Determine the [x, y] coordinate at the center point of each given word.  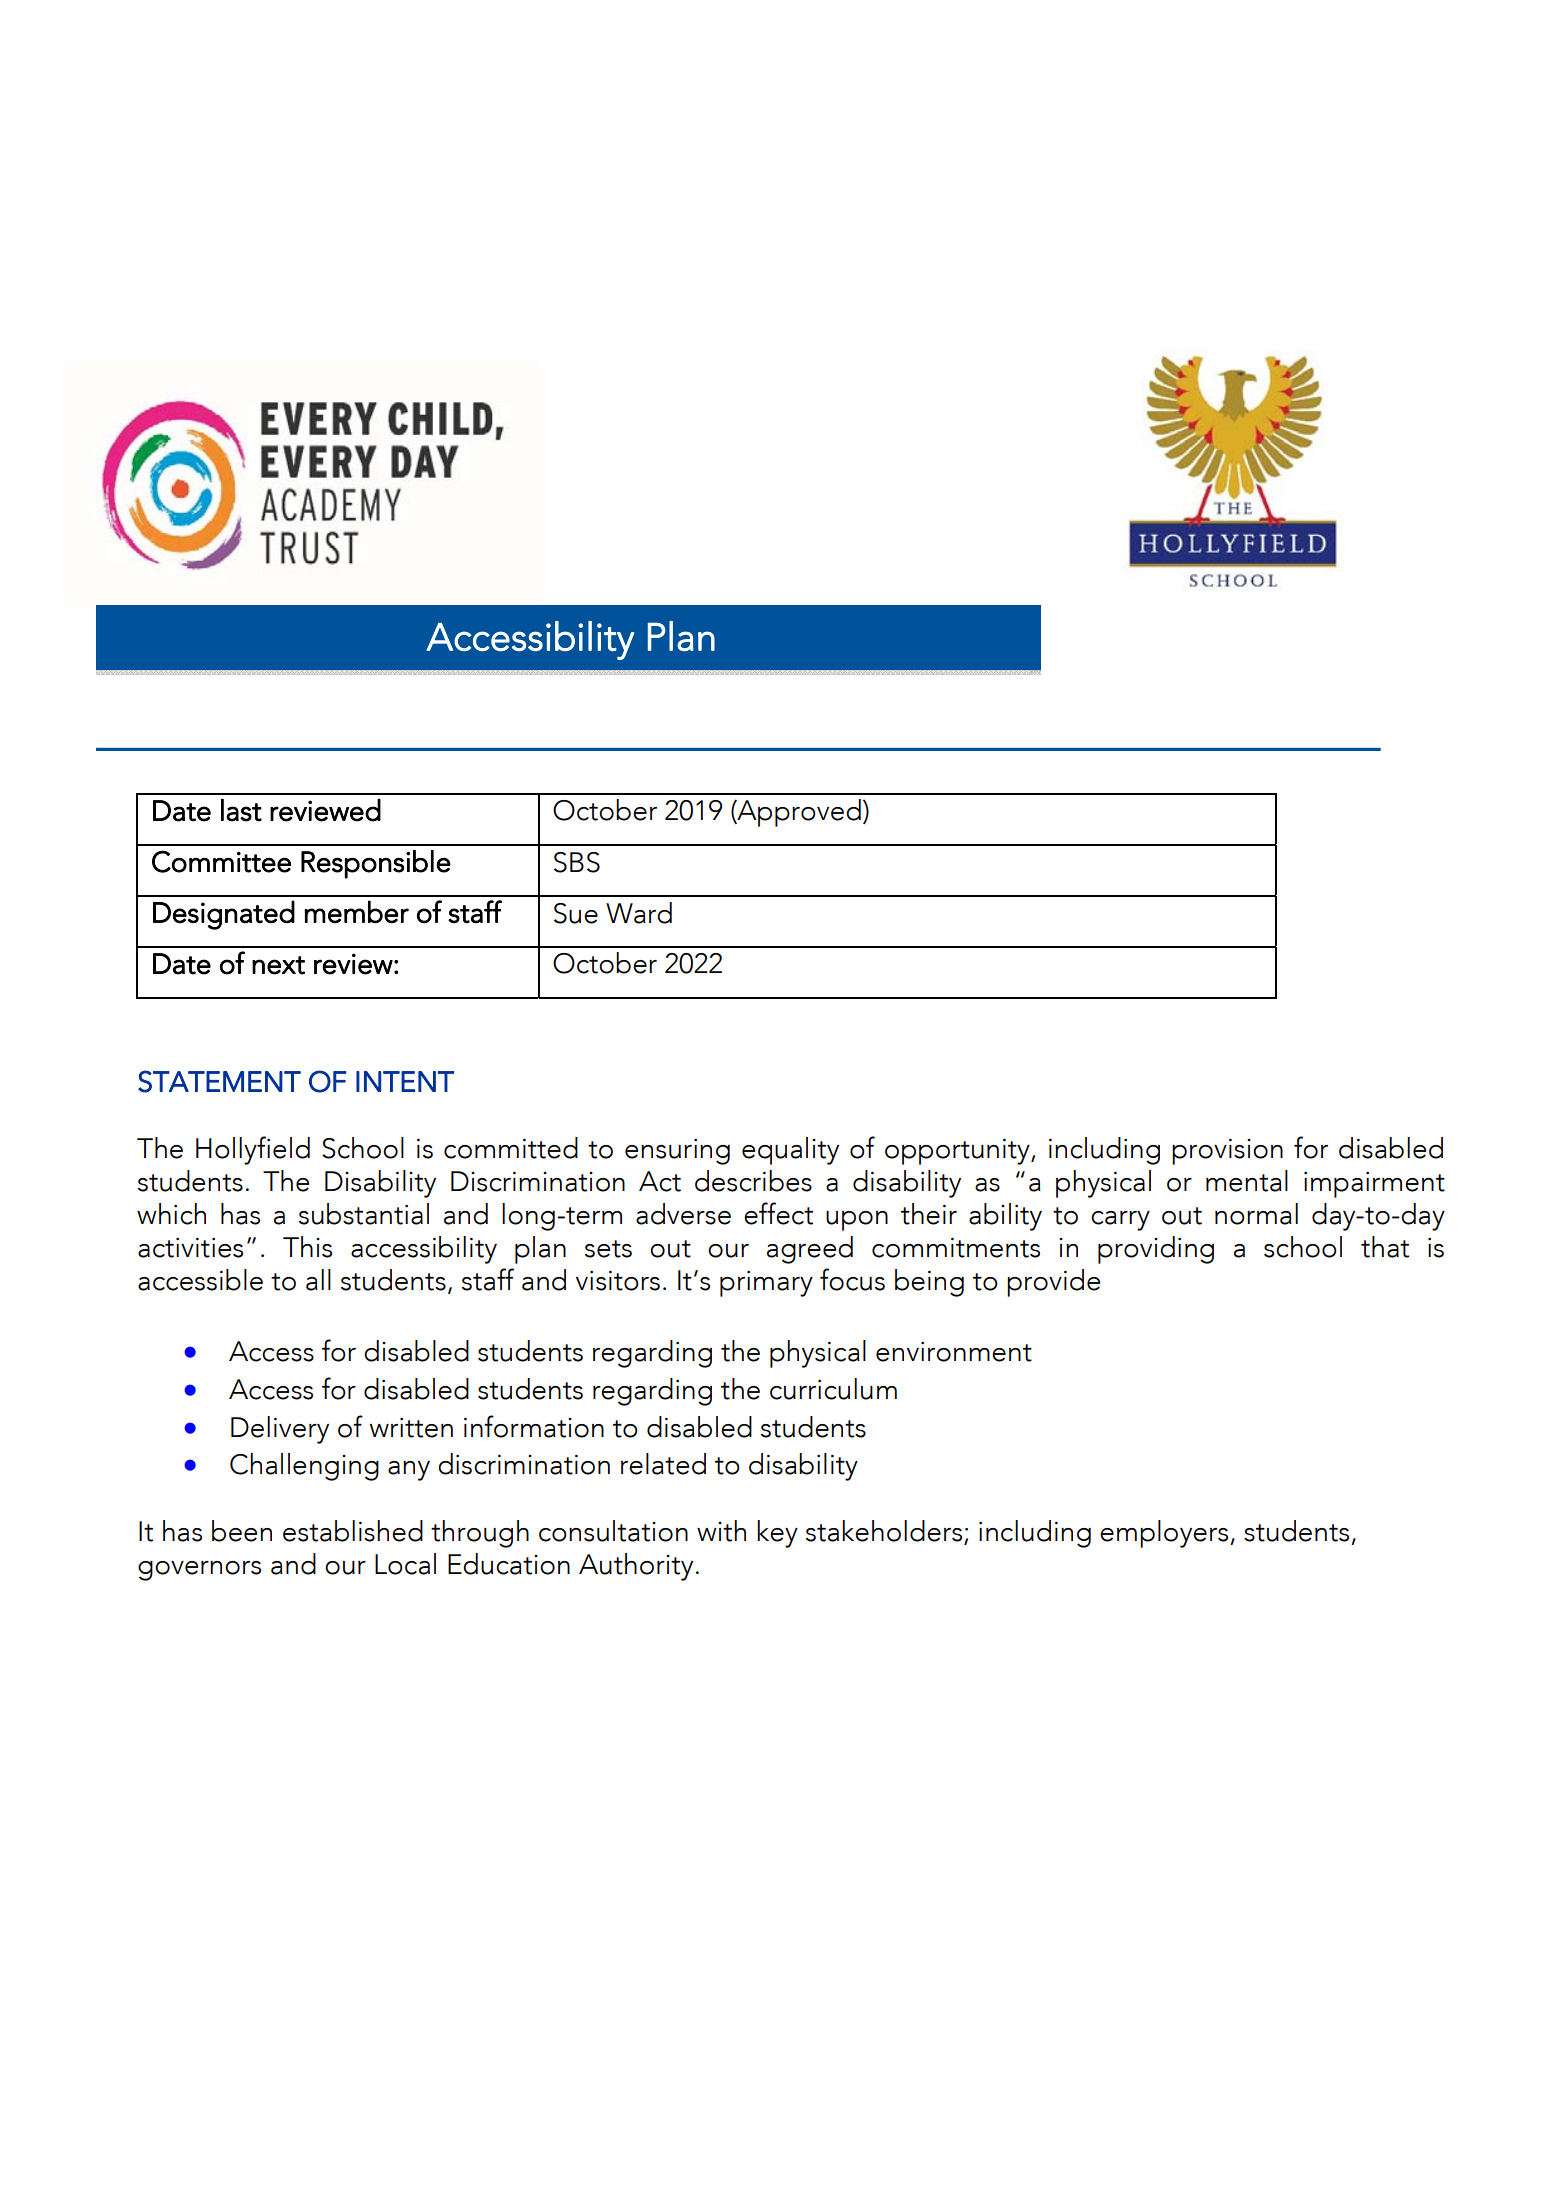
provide [1053, 1283]
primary [766, 1284]
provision [1227, 1152]
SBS [577, 862]
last [241, 810]
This [307, 1247]
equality [790, 1151]
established [353, 1531]
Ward [639, 913]
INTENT [405, 1081]
